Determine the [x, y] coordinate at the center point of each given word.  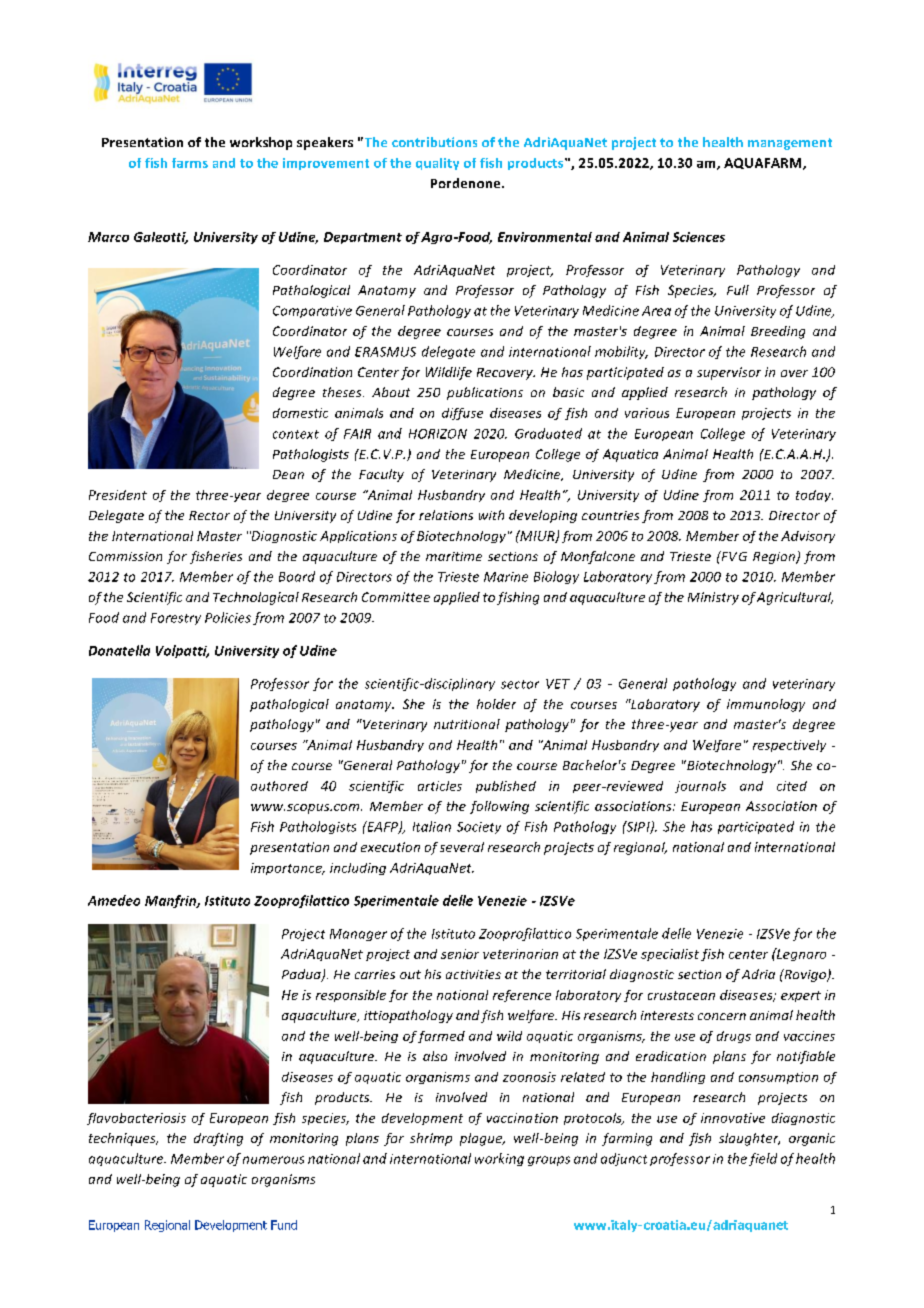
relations [446, 515]
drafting [218, 1139]
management [790, 144]
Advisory [808, 537]
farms [190, 163]
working [499, 1159]
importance [287, 869]
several [462, 847]
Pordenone [467, 183]
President [118, 495]
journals [700, 787]
